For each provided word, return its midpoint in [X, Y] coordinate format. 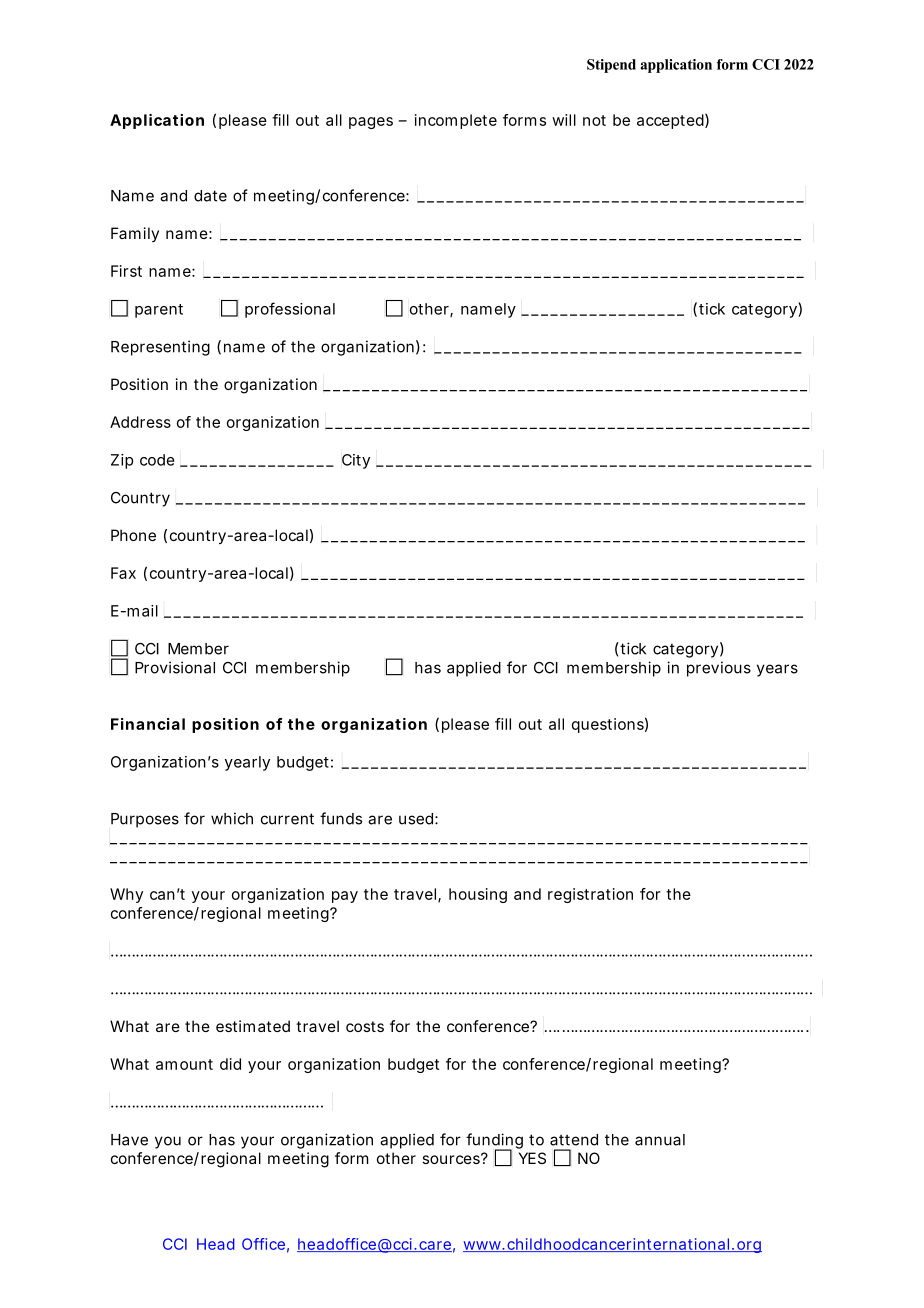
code [157, 460]
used [416, 819]
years [777, 670]
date [210, 196]
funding [494, 1142]
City [356, 461]
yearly [247, 763]
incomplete [456, 121]
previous [719, 669]
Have [129, 1140]
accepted [670, 121]
